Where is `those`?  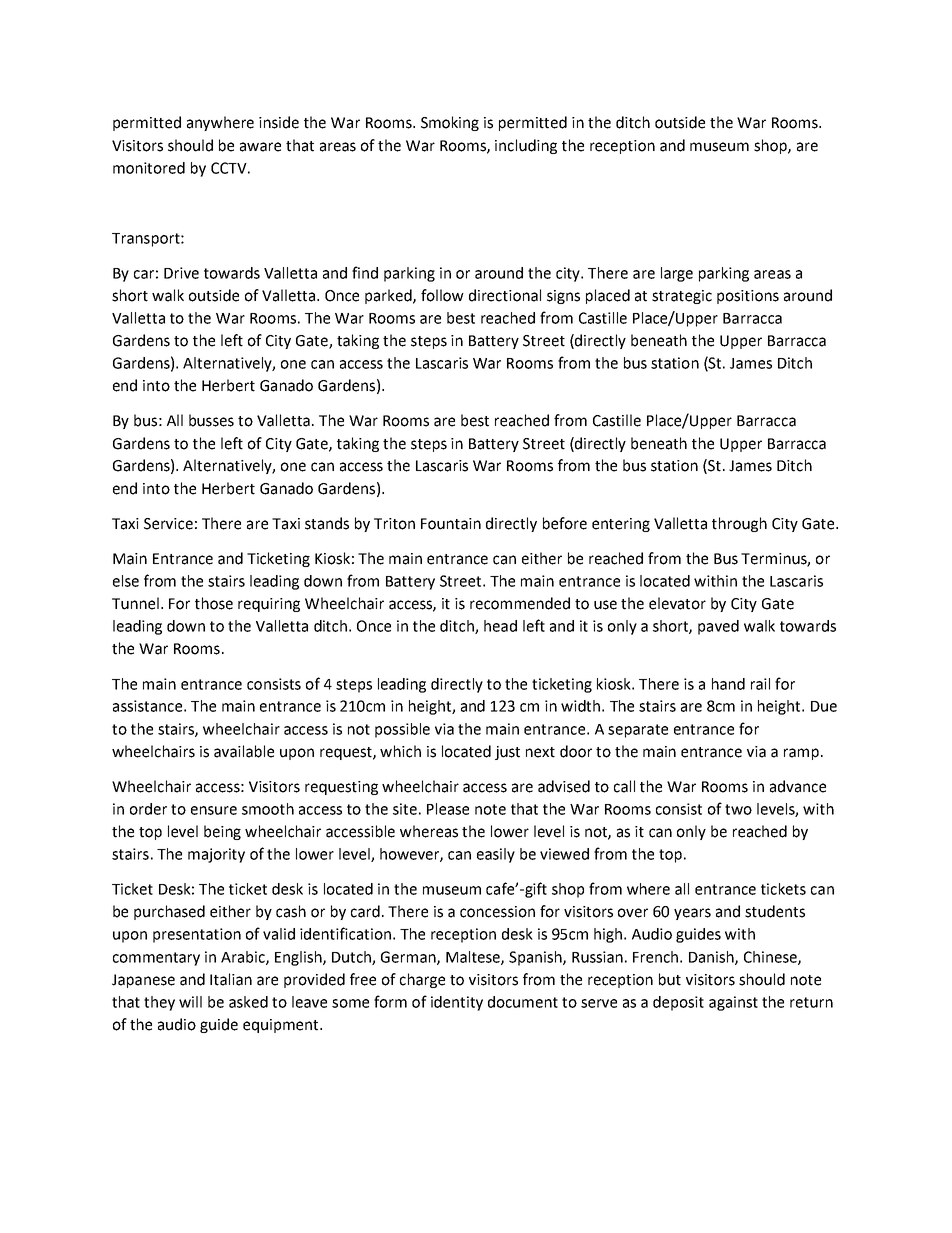
those is located at coordinates (214, 603).
